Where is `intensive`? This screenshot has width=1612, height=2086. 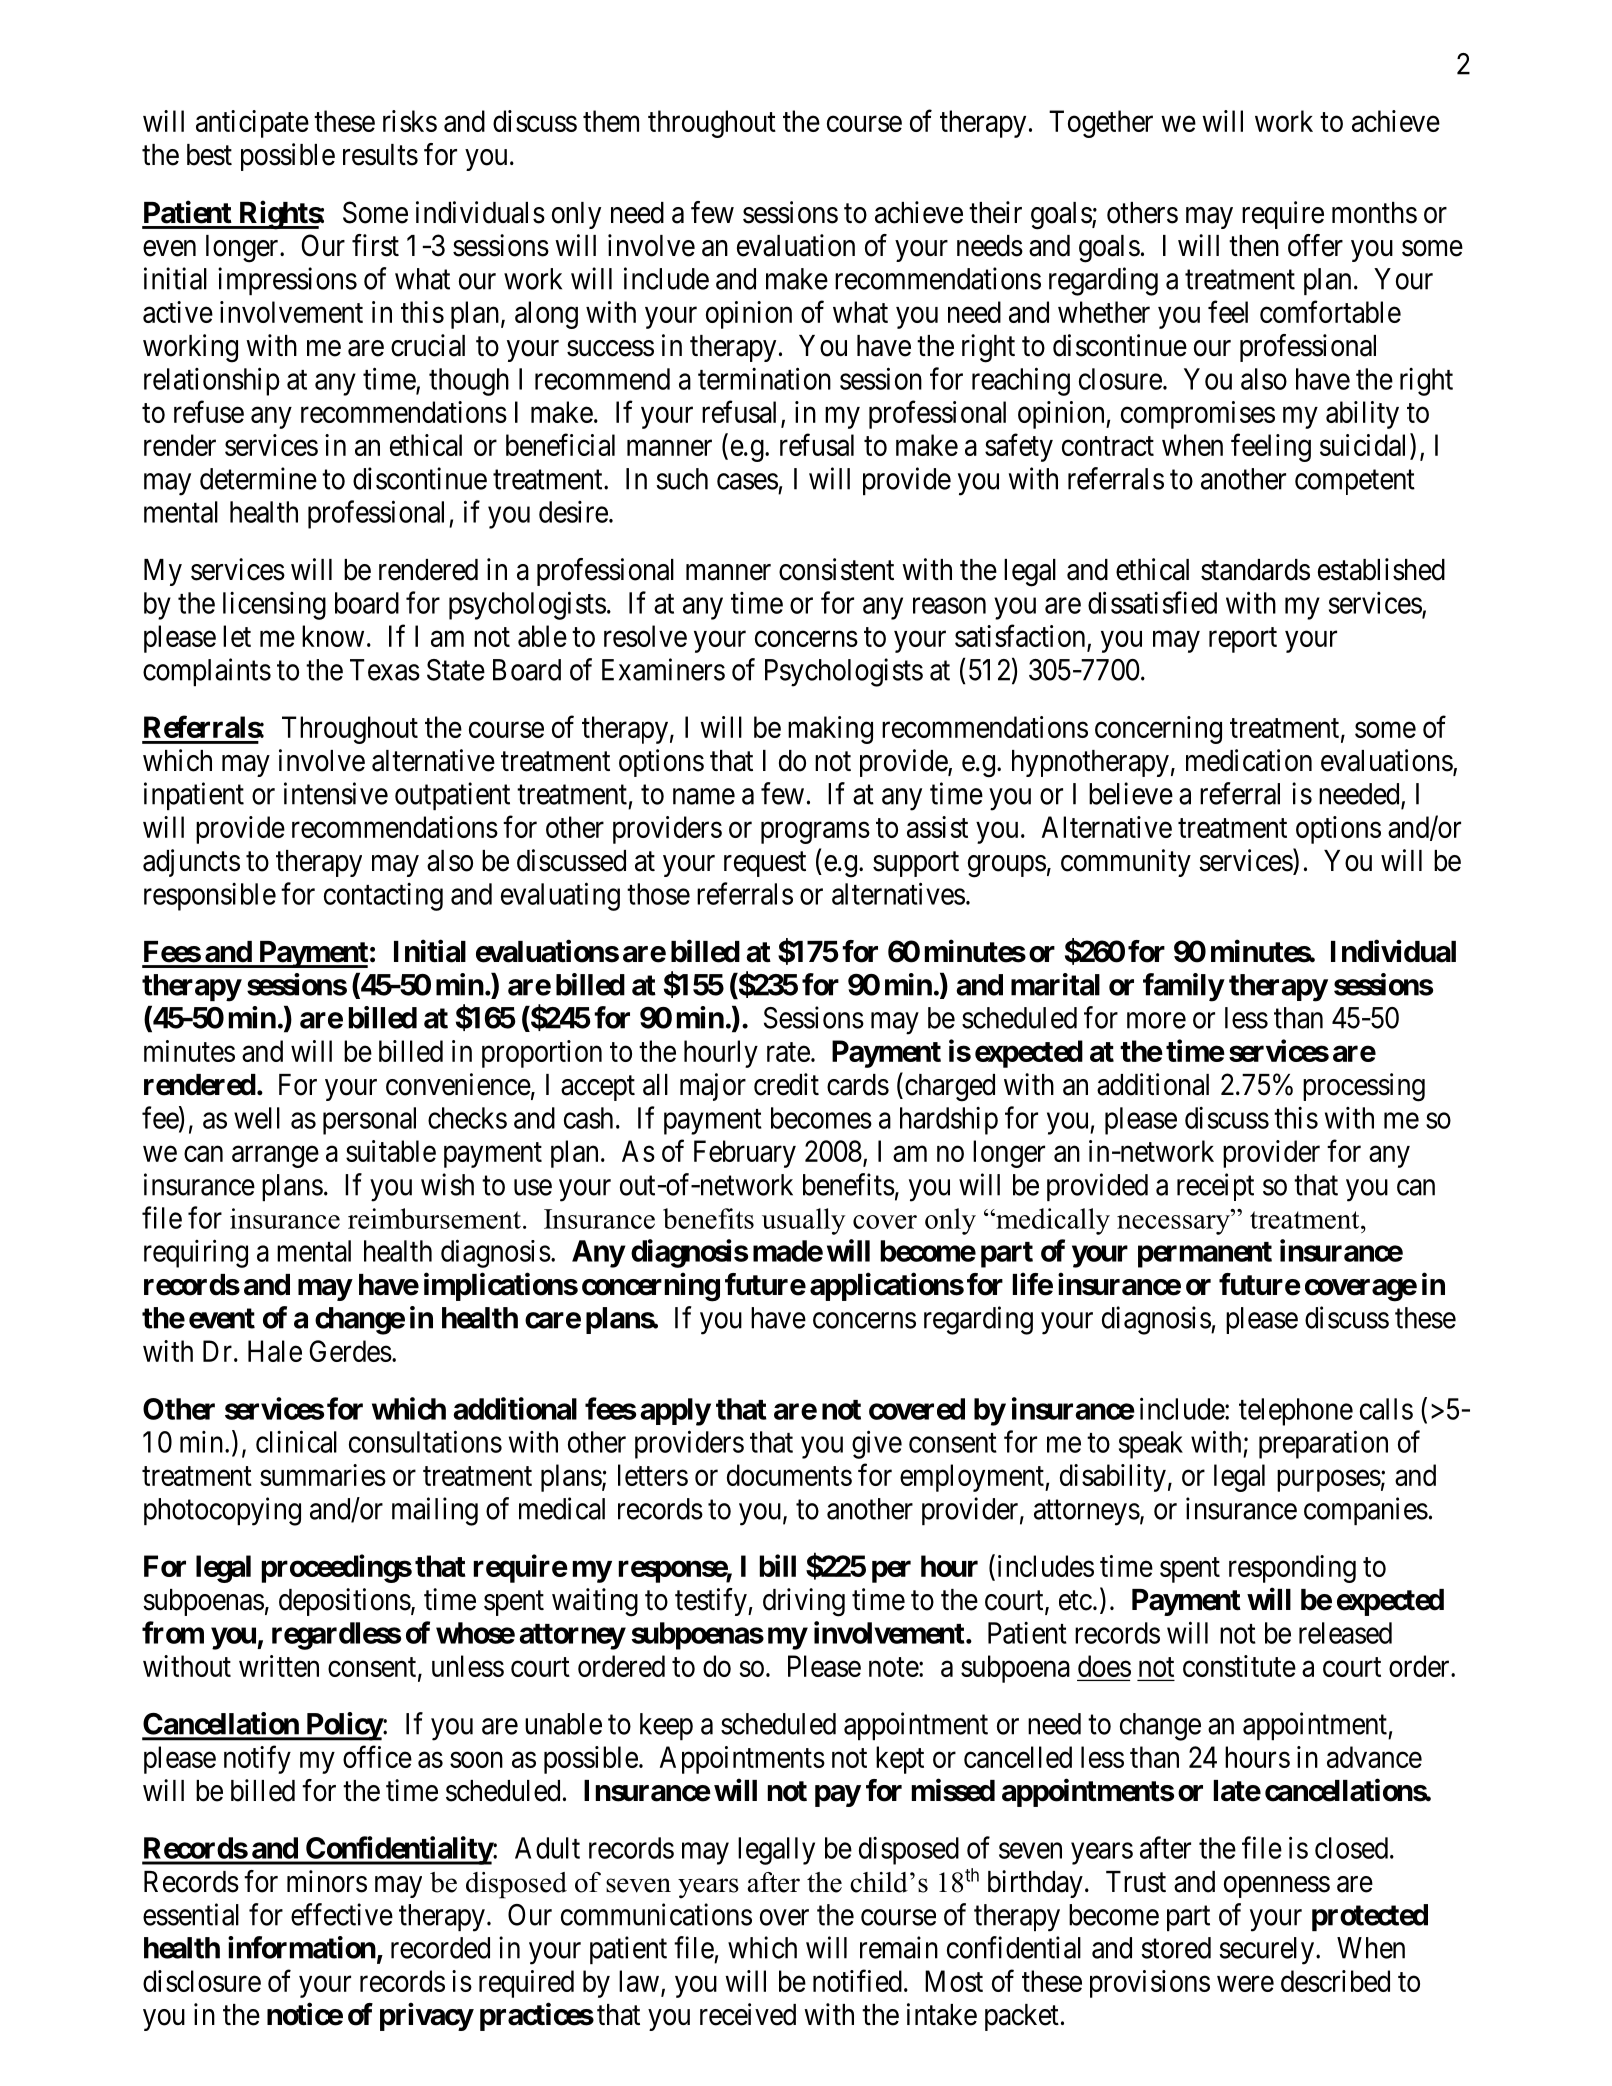 intensive is located at coordinates (336, 793).
